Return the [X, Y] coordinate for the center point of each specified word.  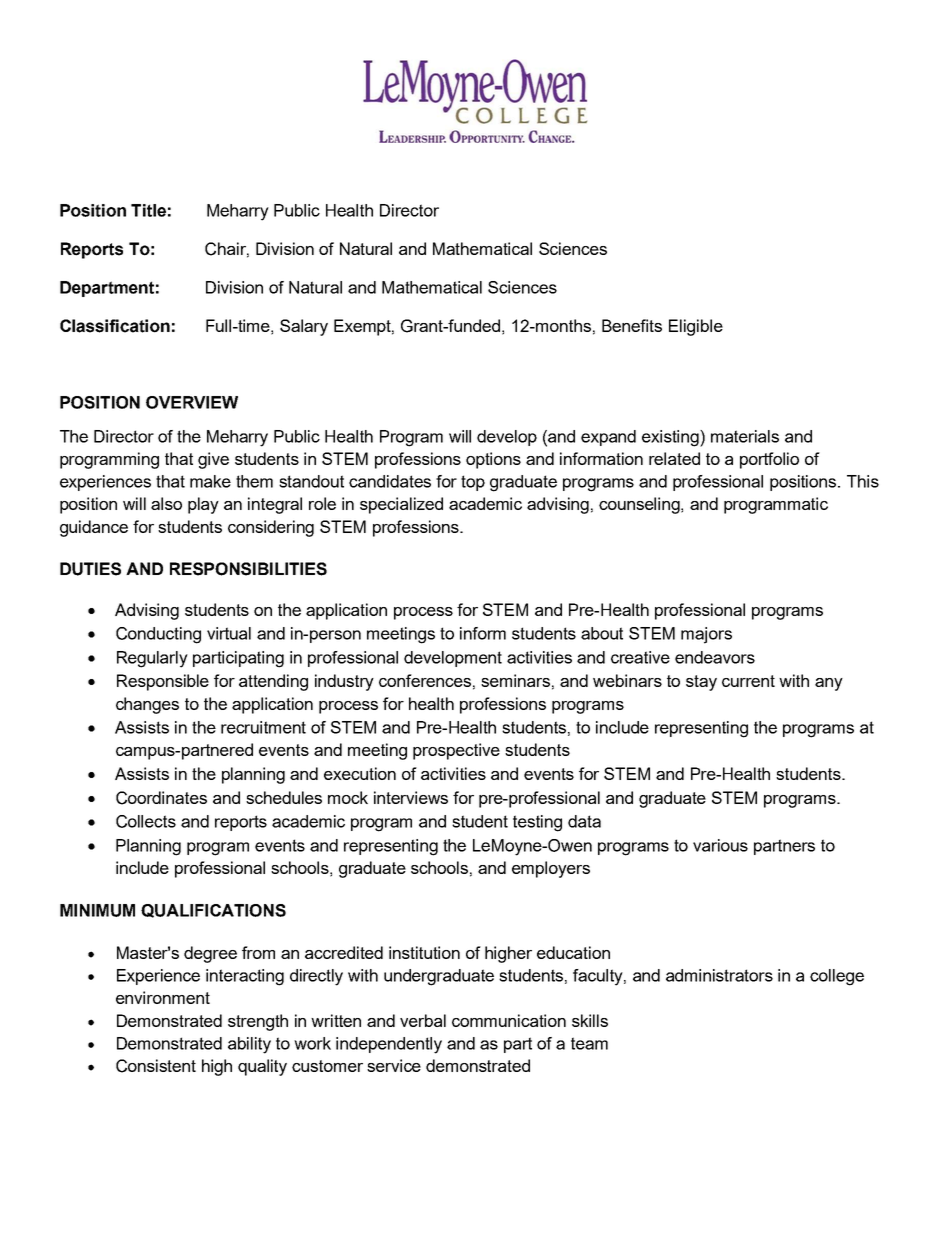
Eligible [696, 327]
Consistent [156, 1066]
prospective [456, 751]
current [748, 681]
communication [509, 1020]
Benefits [632, 325]
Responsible [163, 682]
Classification [115, 326]
